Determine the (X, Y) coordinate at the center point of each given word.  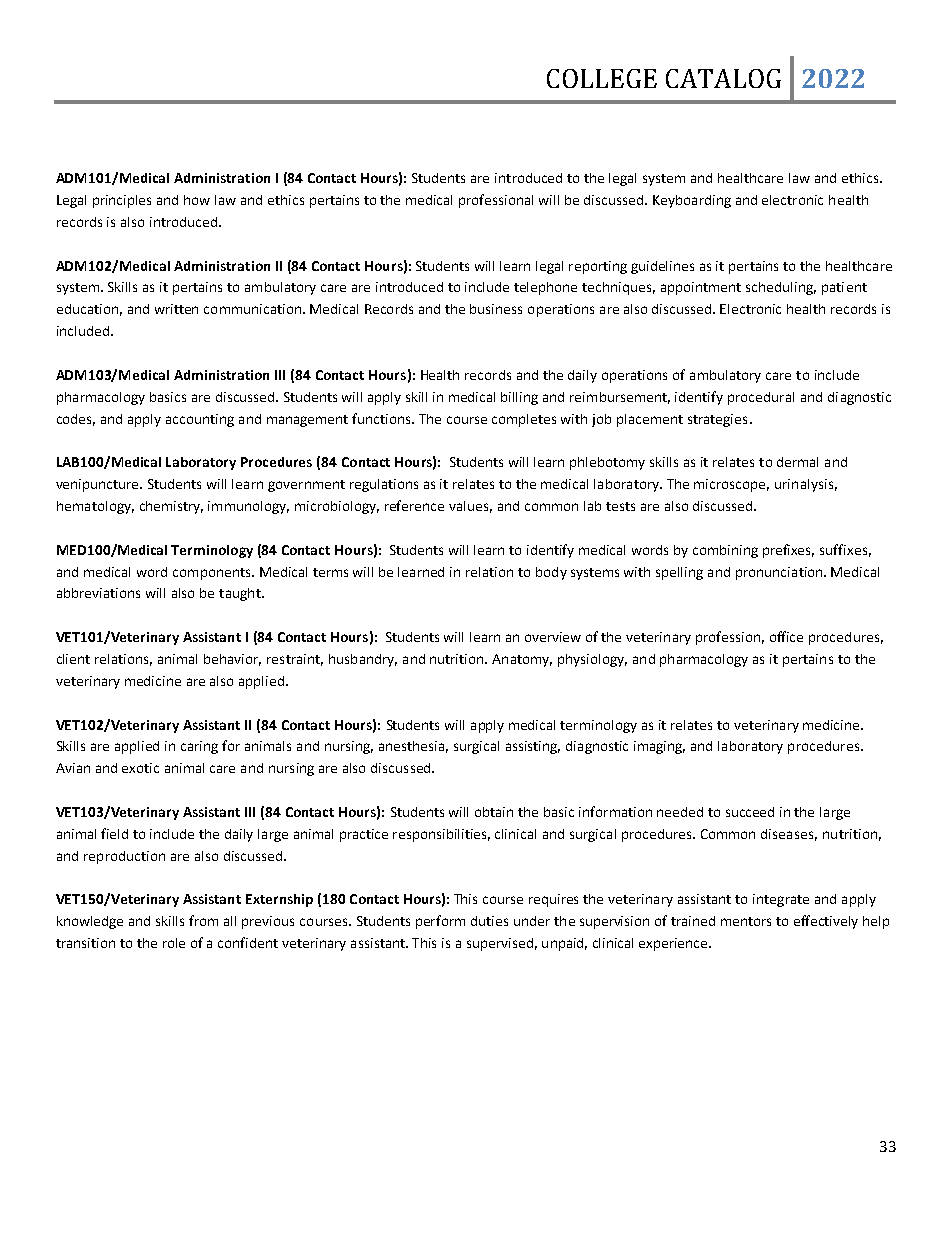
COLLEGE (602, 78)
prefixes (788, 551)
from (203, 920)
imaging (659, 747)
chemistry (171, 507)
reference (414, 505)
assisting (533, 747)
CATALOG (723, 78)
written (176, 309)
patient (844, 288)
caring (199, 747)
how (197, 200)
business (496, 309)
